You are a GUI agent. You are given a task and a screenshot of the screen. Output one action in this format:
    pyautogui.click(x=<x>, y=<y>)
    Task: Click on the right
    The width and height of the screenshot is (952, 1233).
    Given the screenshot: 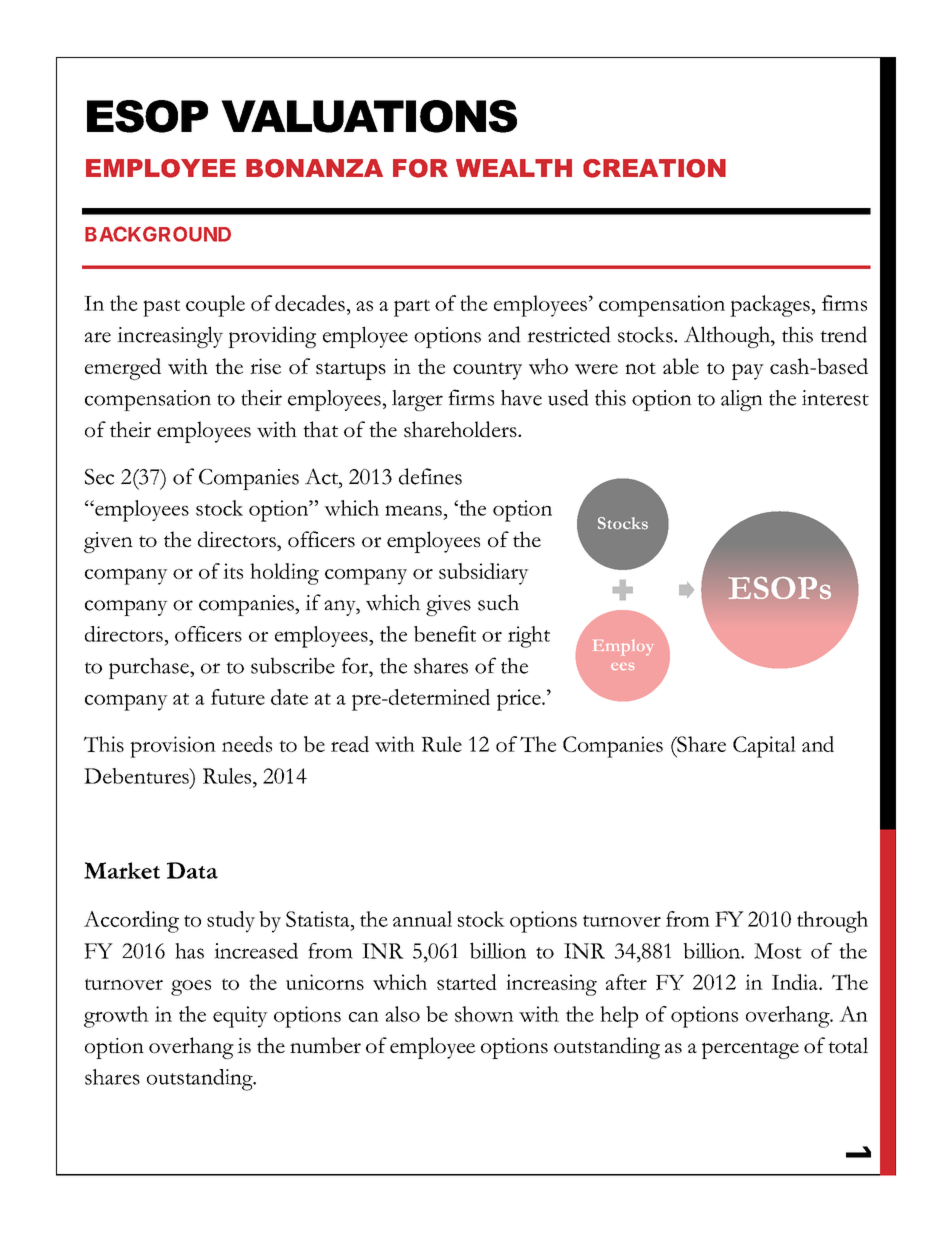 What is the action you would take?
    pyautogui.click(x=529, y=637)
